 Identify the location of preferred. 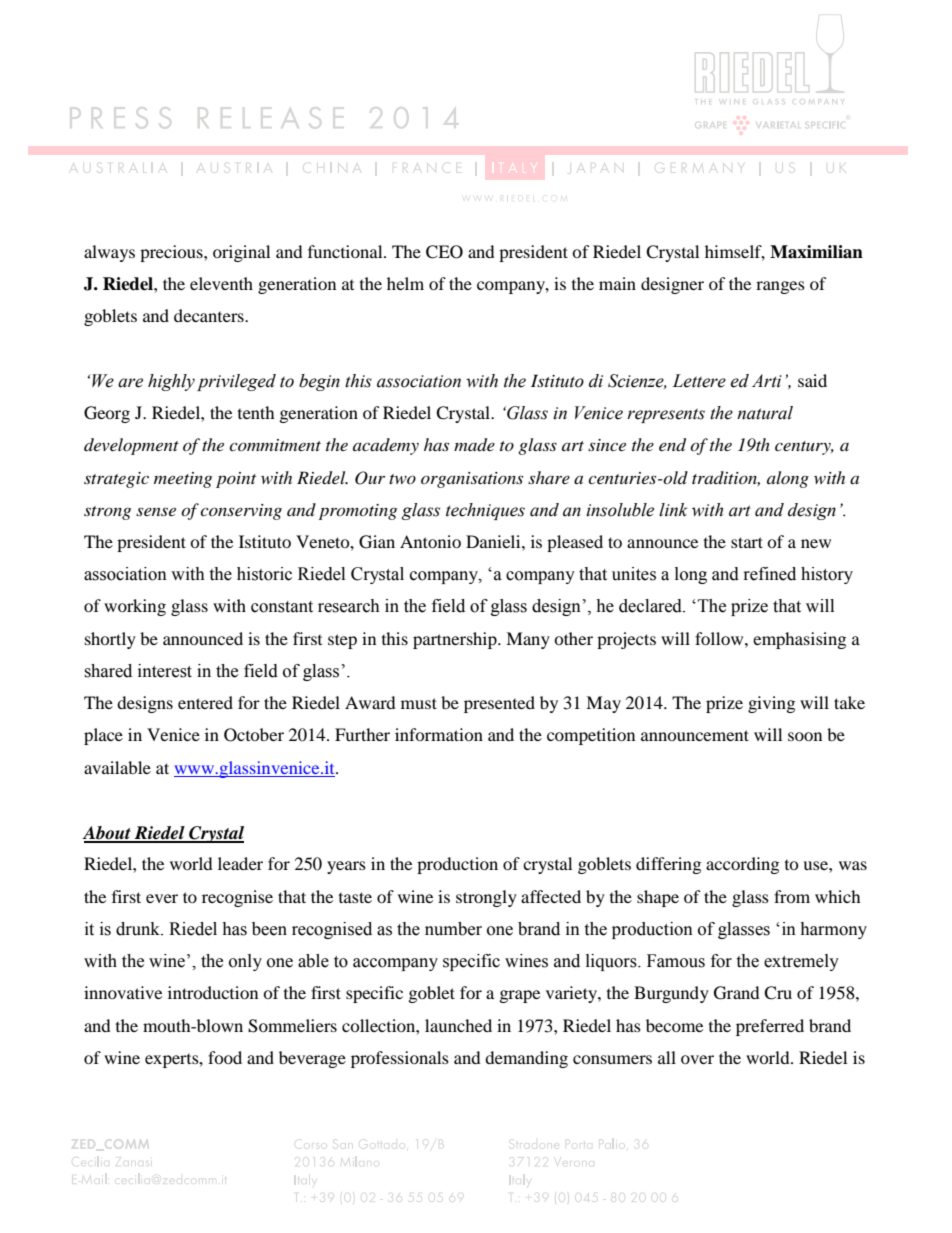
(770, 1027).
